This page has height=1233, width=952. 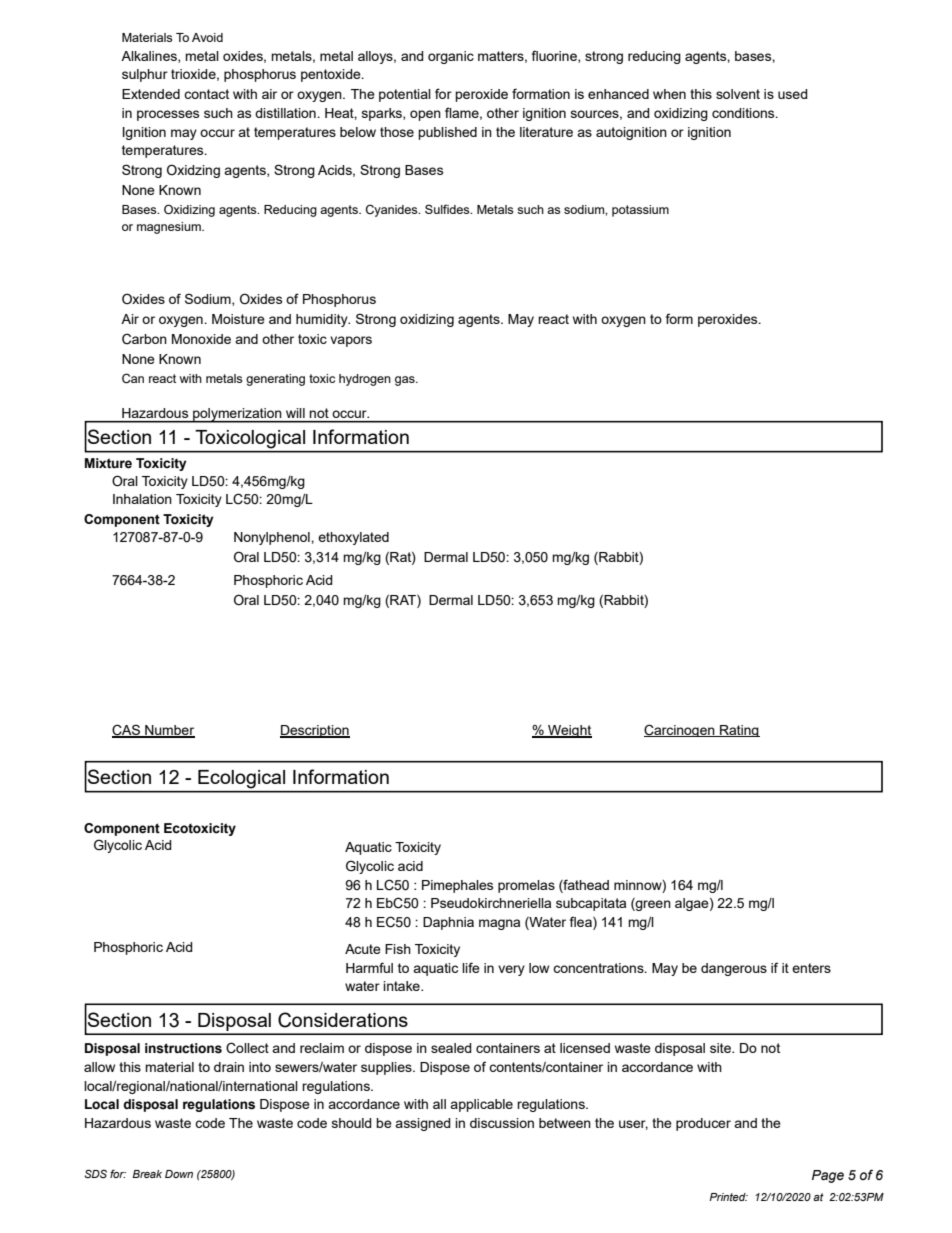 What do you see at coordinates (680, 730) in the page?
I see `Carcinogen` at bounding box center [680, 730].
